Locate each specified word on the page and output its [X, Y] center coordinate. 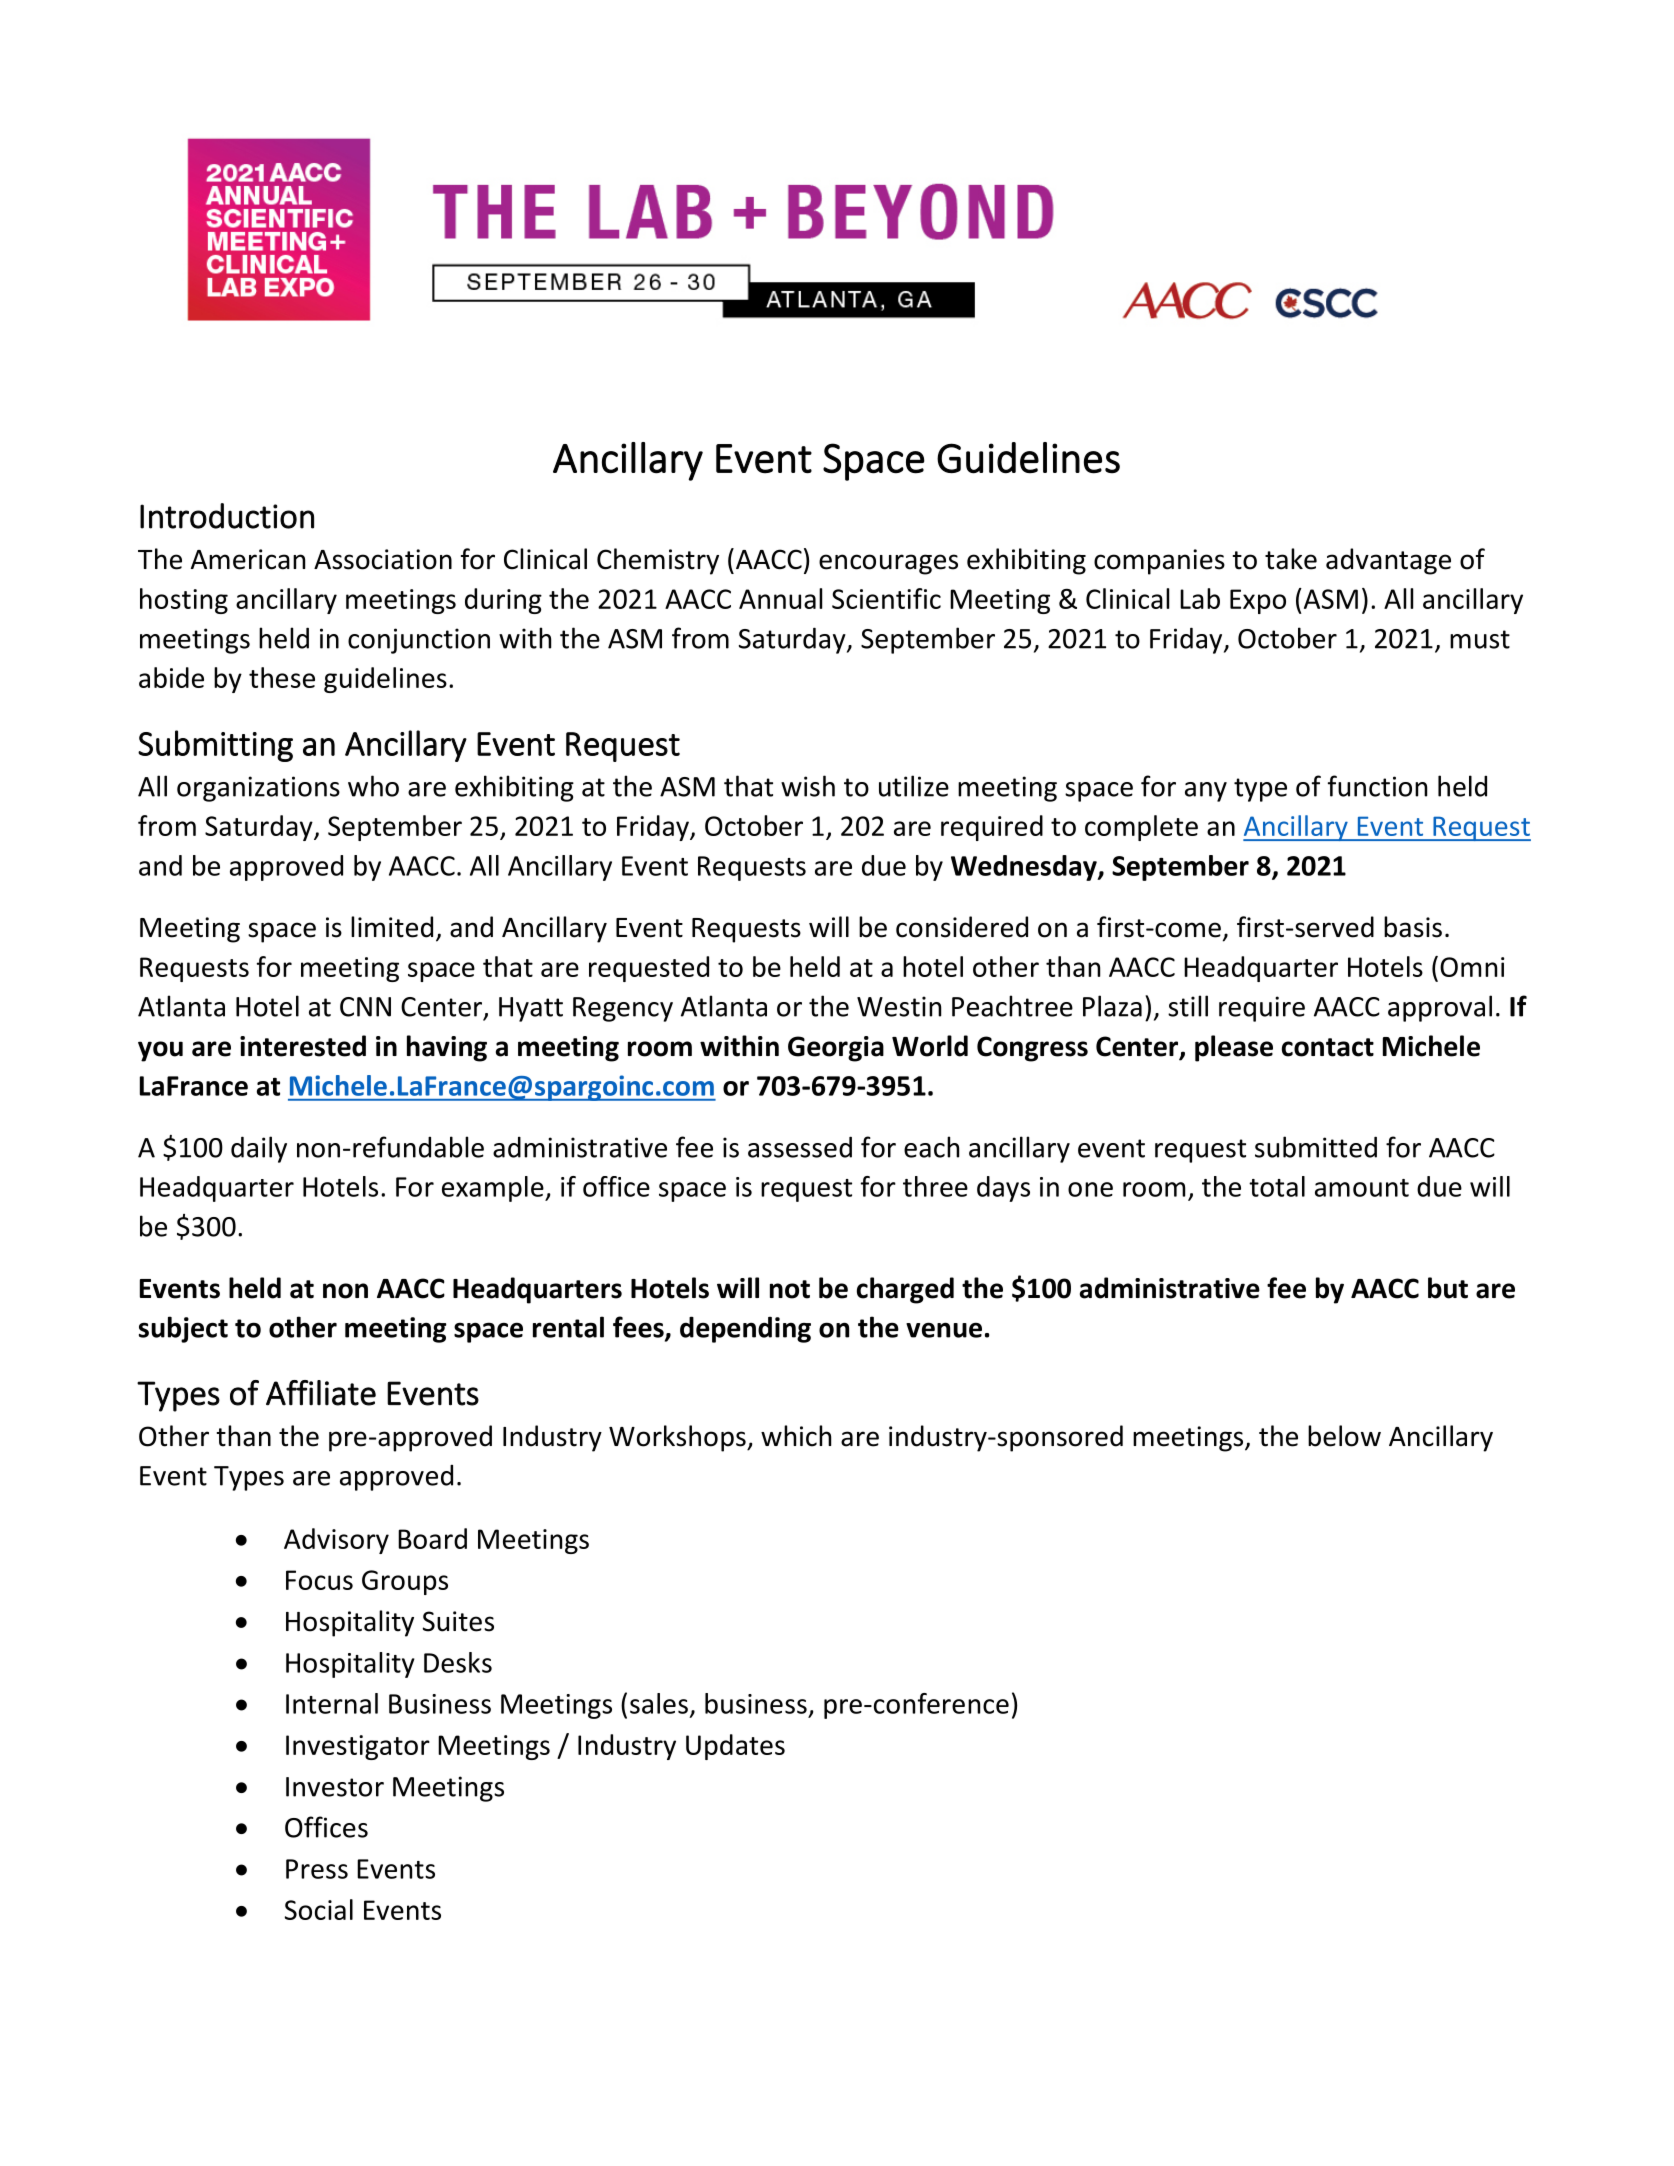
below [1344, 1436]
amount [1362, 1188]
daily [259, 1149]
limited [392, 927]
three [935, 1186]
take [1291, 559]
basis [1413, 927]
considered [962, 927]
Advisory [336, 1541]
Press [317, 1869]
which [796, 1436]
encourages [888, 564]
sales [659, 1703]
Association [383, 559]
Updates [735, 1747]
